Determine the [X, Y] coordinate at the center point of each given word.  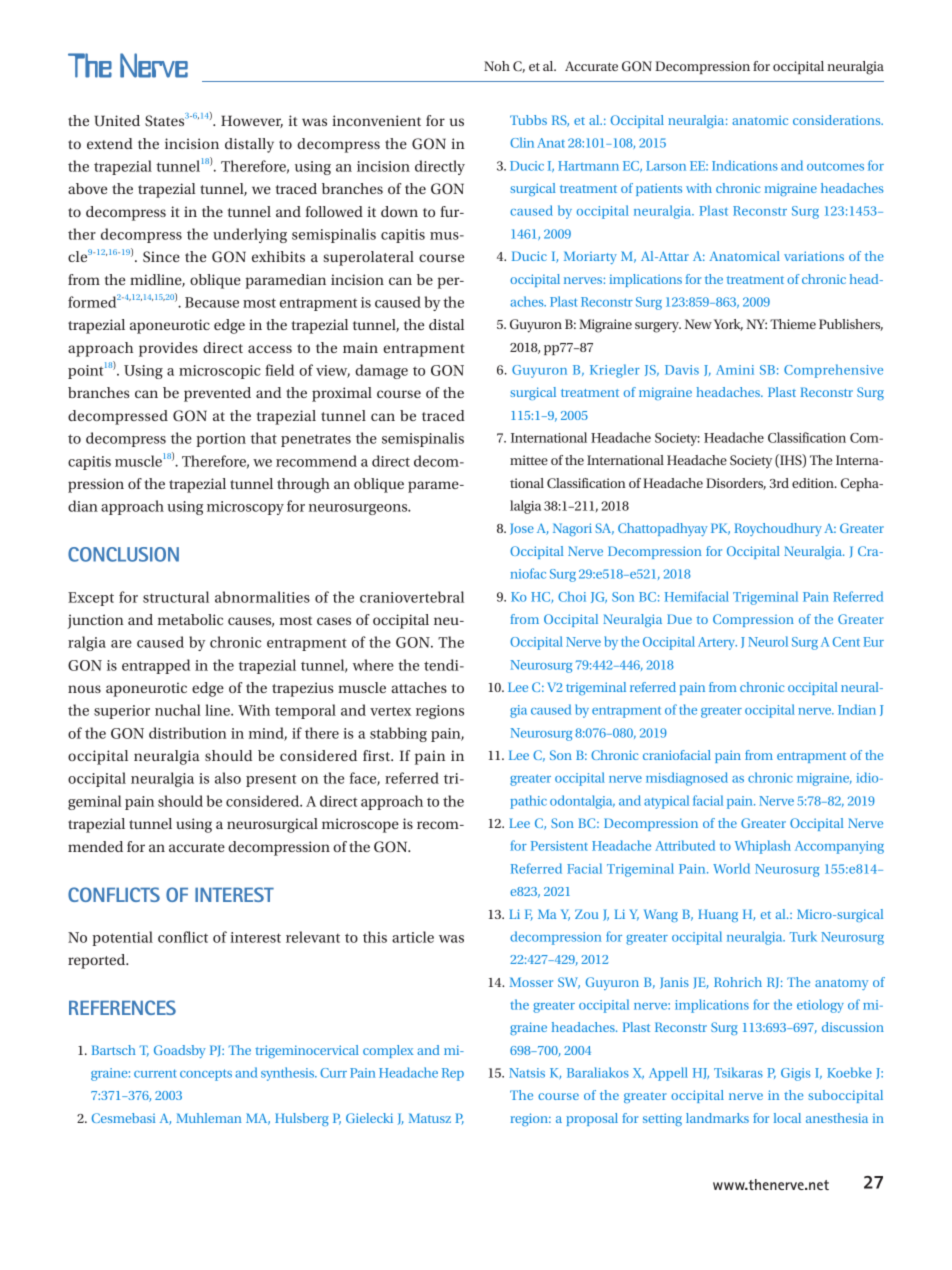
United [117, 121]
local [787, 1118]
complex [388, 1051]
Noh [497, 66]
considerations [838, 120]
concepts [206, 1075]
